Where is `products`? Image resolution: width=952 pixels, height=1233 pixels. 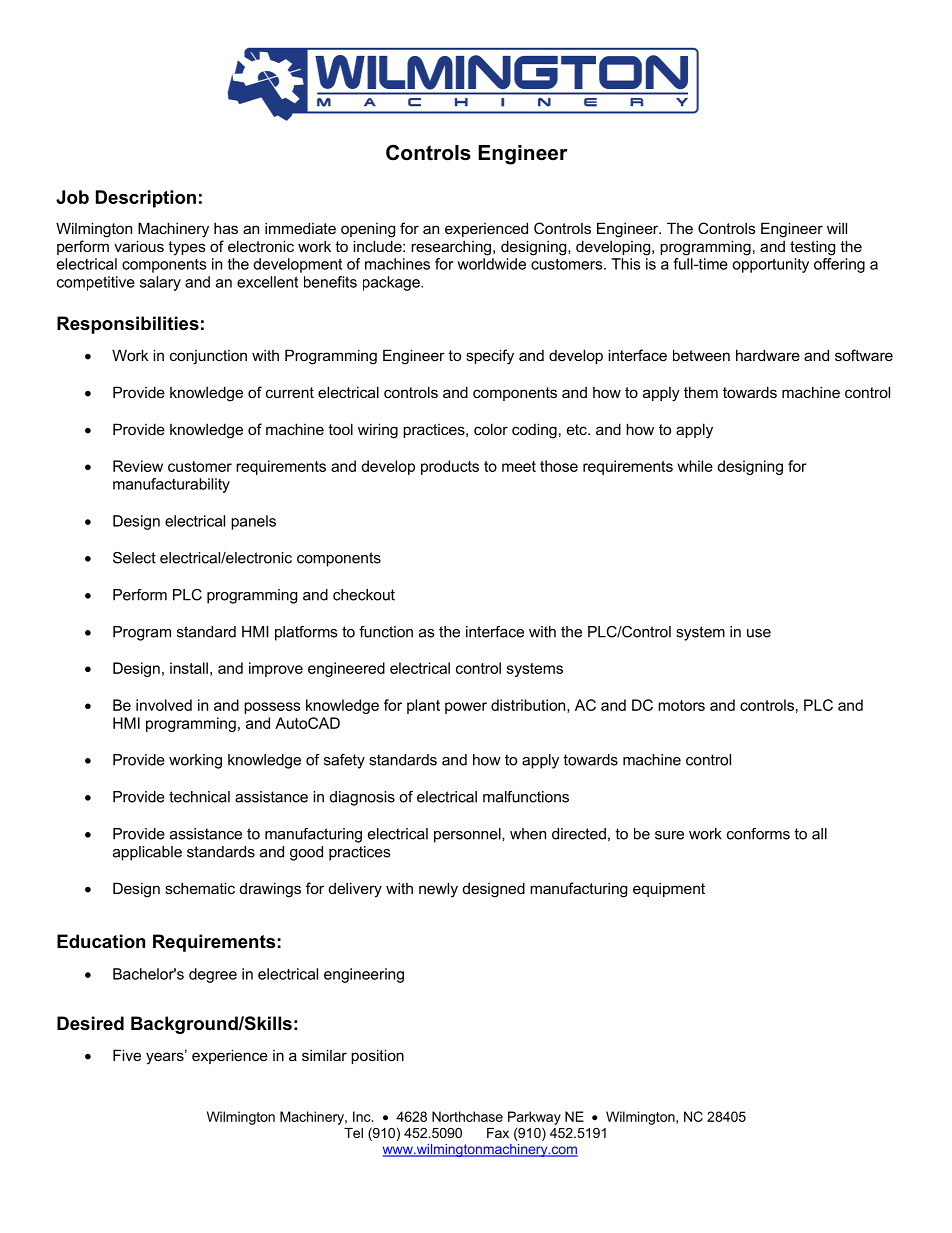 products is located at coordinates (450, 467).
